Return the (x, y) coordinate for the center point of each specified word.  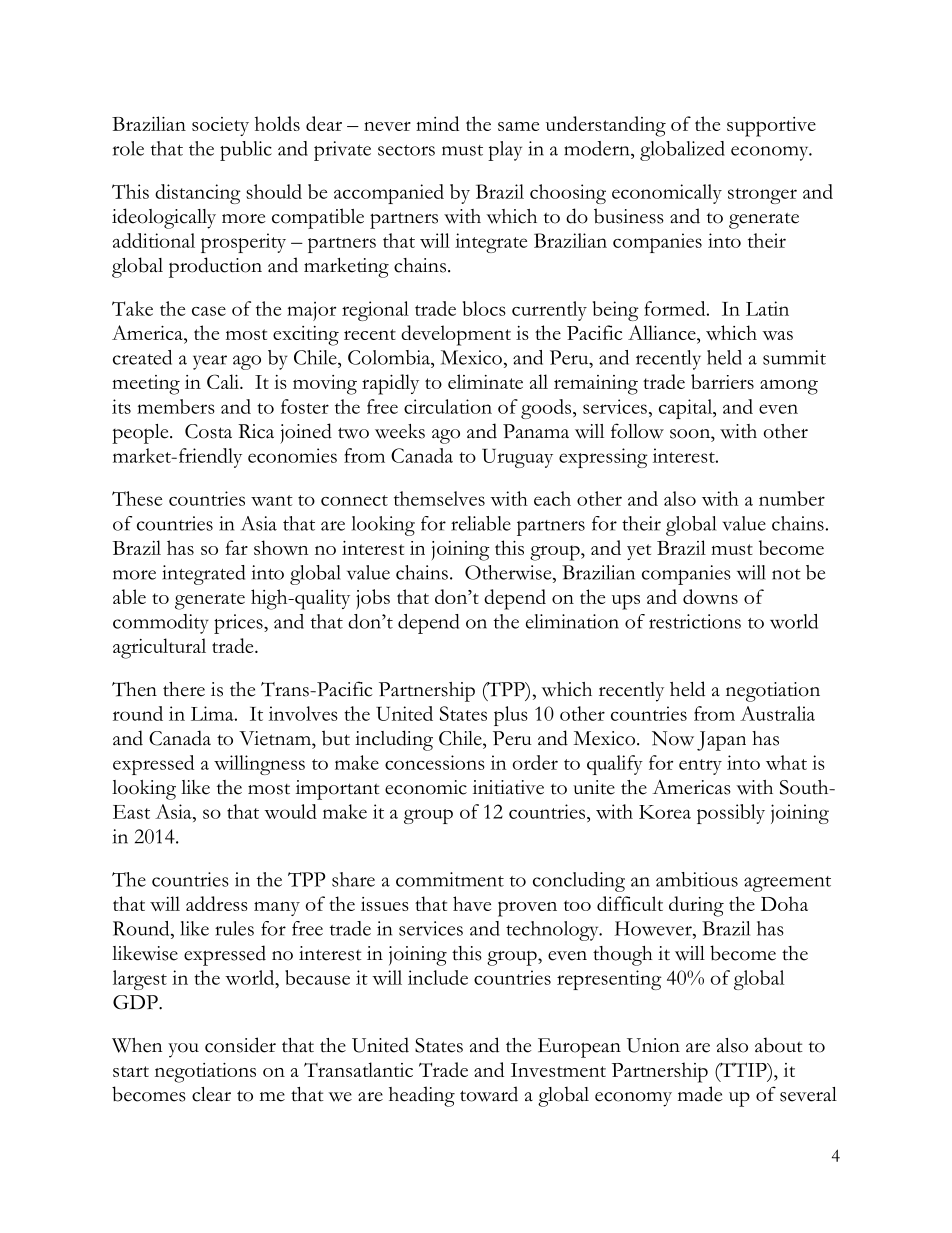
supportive (771, 127)
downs (710, 596)
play (505, 151)
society (220, 126)
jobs (373, 599)
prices (239, 624)
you (183, 1050)
